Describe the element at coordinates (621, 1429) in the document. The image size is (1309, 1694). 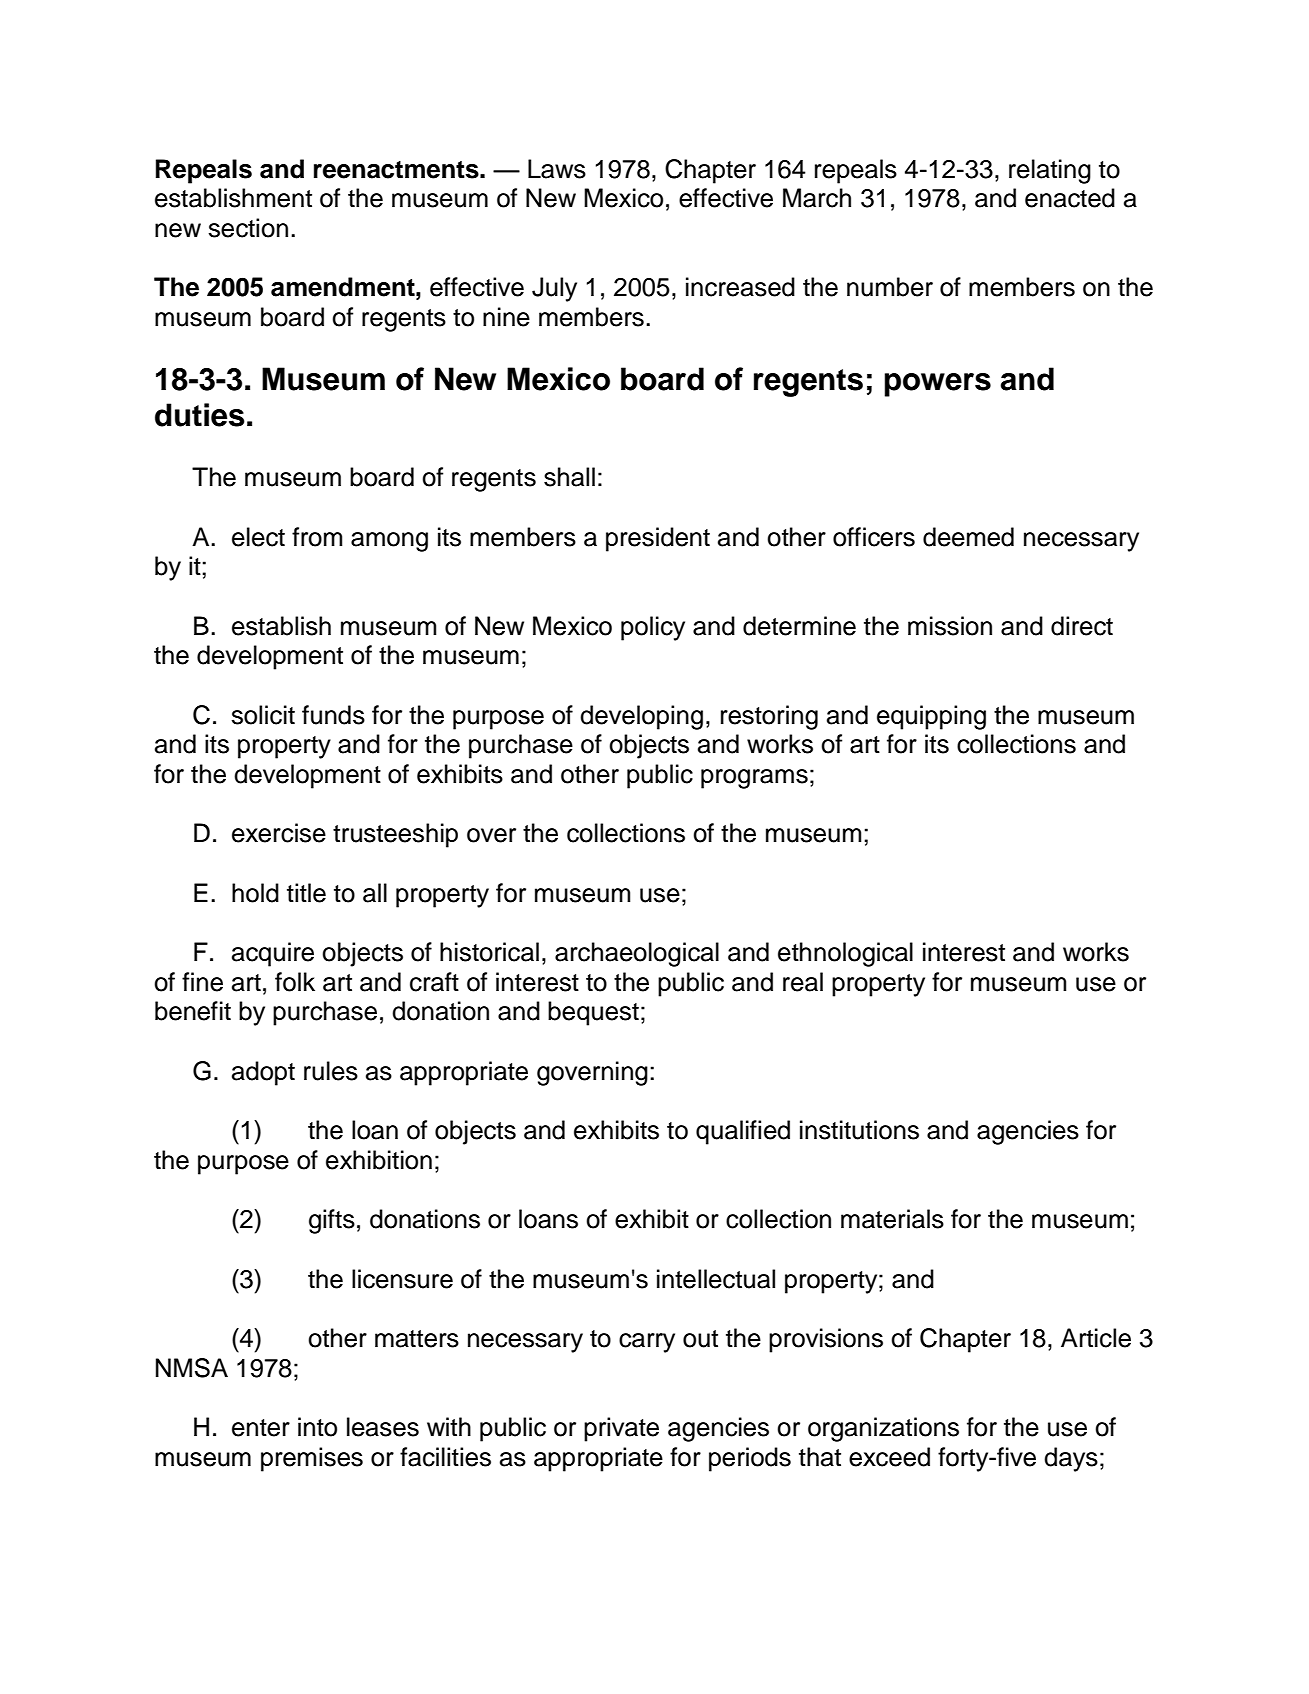
I see `private` at that location.
